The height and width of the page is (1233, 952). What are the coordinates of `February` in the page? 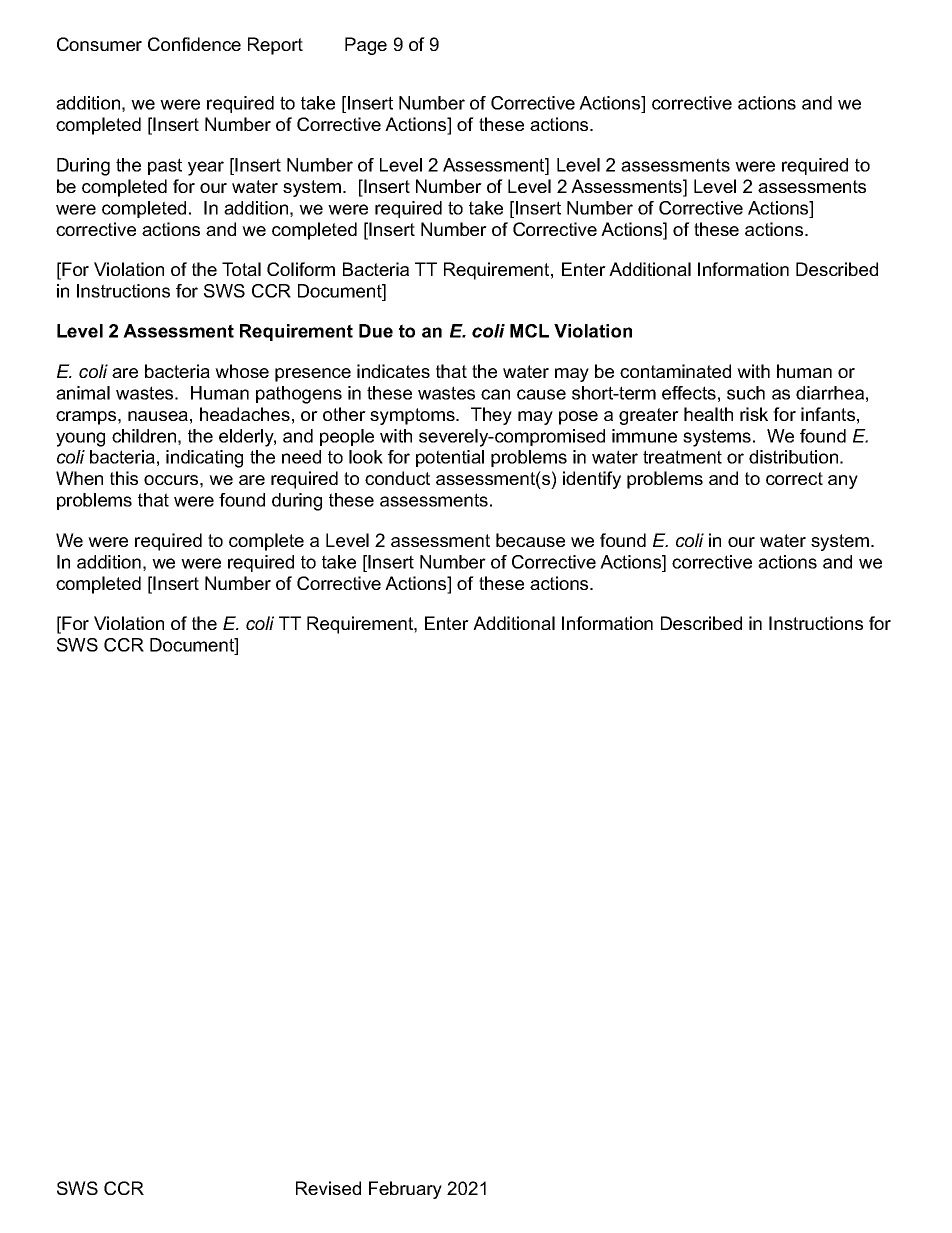 It's located at (405, 1190).
